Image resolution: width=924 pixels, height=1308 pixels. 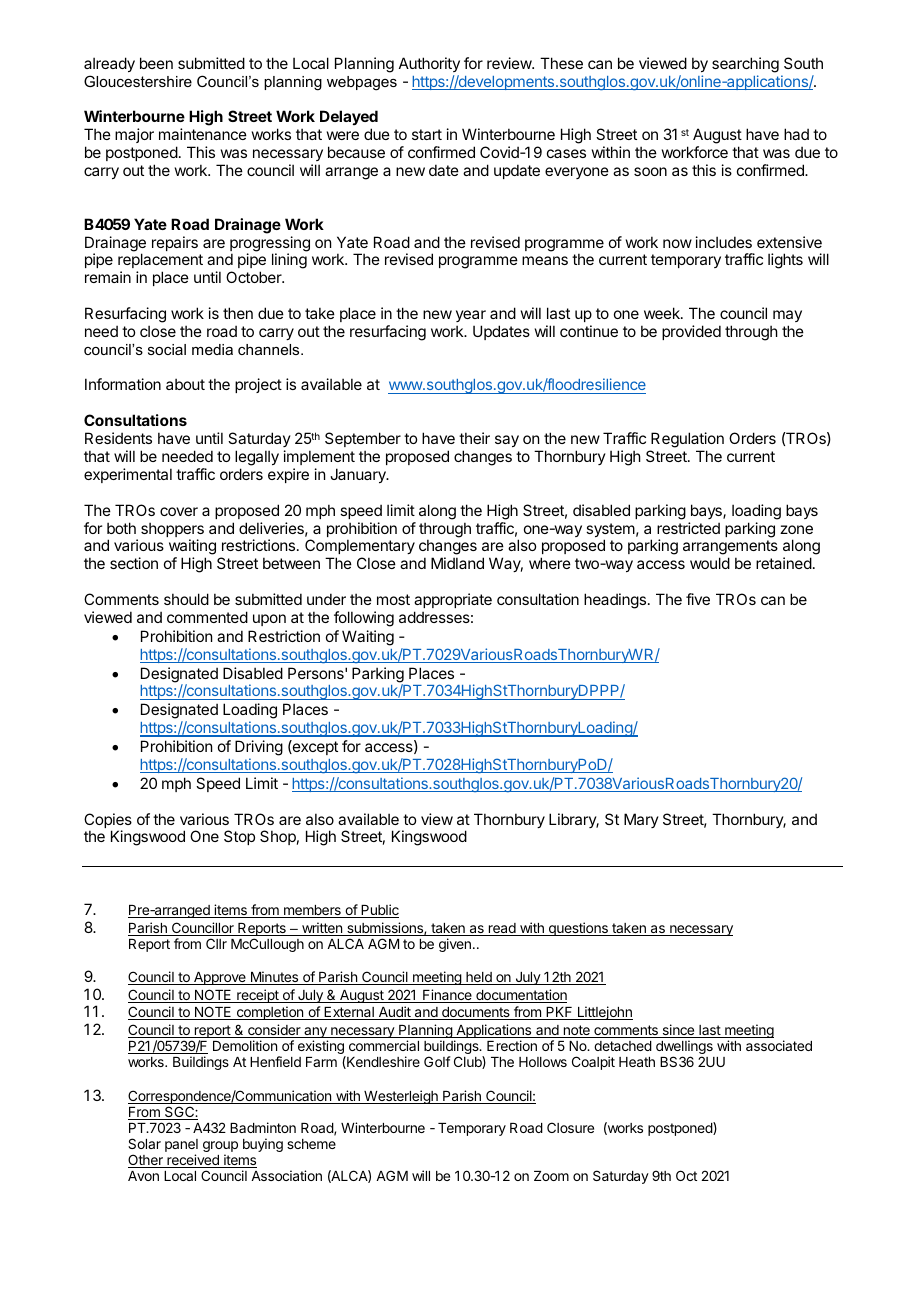 What do you see at coordinates (453, 600) in the image?
I see `appropriate` at bounding box center [453, 600].
